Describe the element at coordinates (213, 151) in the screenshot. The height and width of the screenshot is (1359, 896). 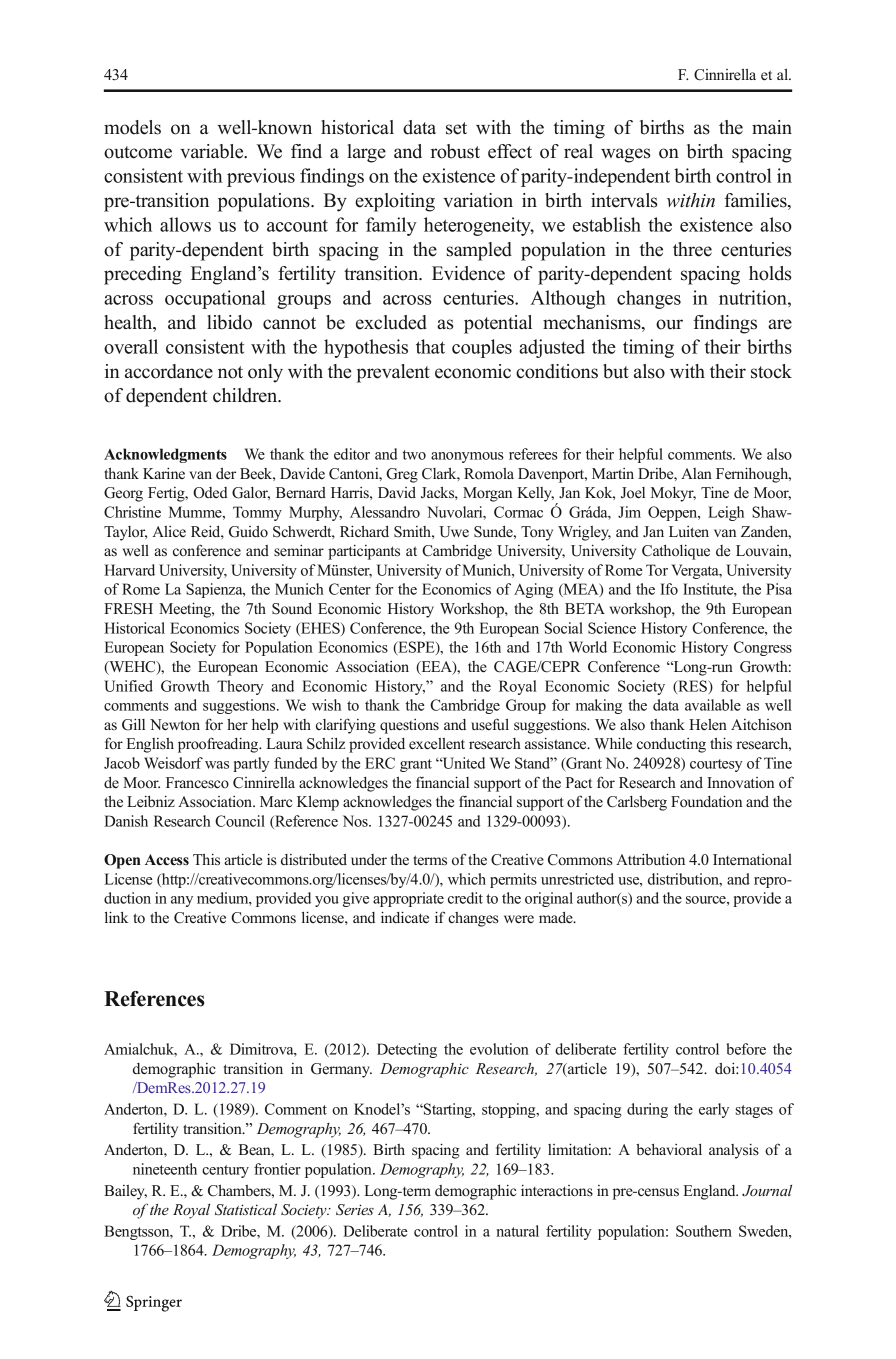
I see `variable` at that location.
